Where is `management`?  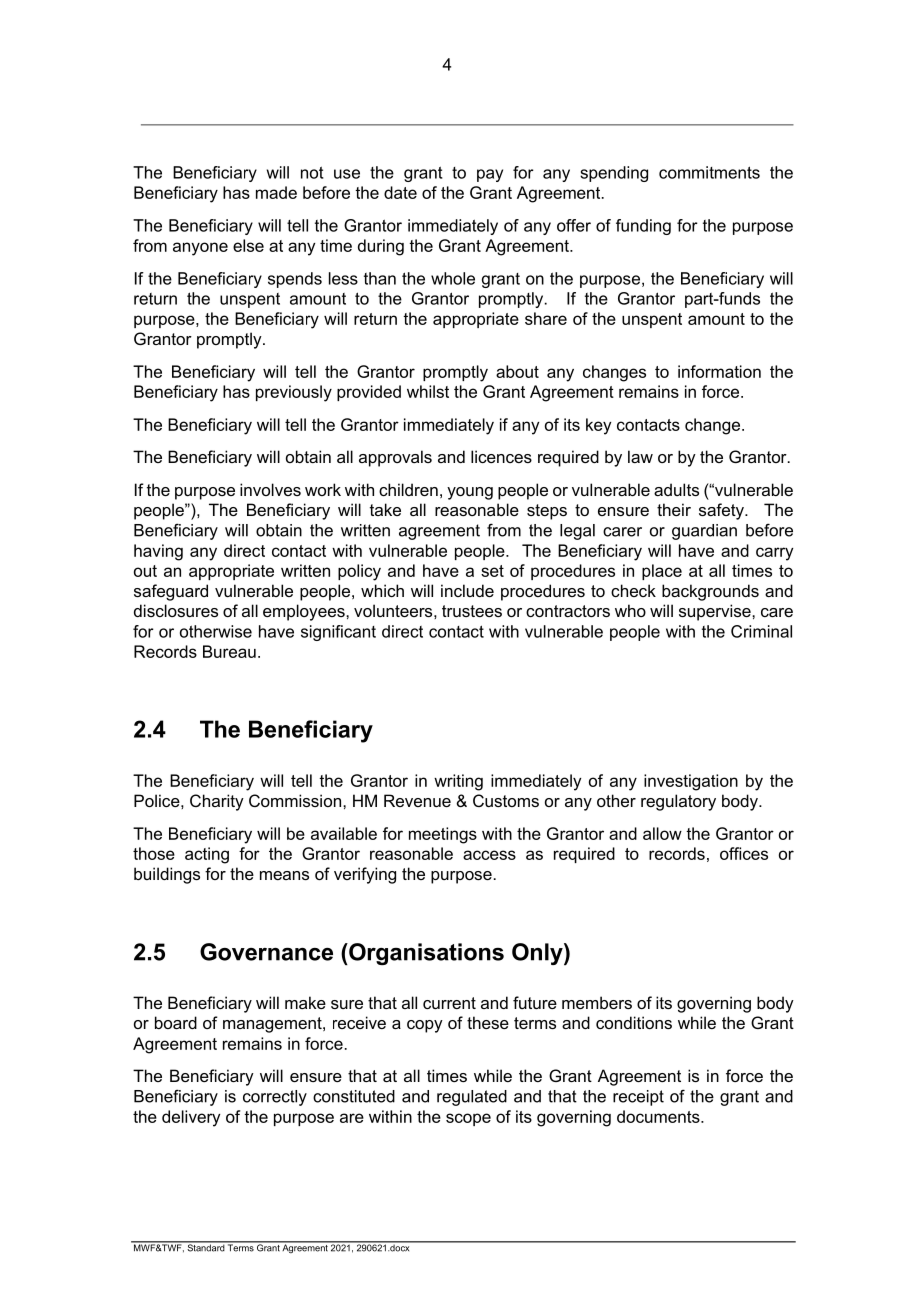
management is located at coordinates (273, 1025).
